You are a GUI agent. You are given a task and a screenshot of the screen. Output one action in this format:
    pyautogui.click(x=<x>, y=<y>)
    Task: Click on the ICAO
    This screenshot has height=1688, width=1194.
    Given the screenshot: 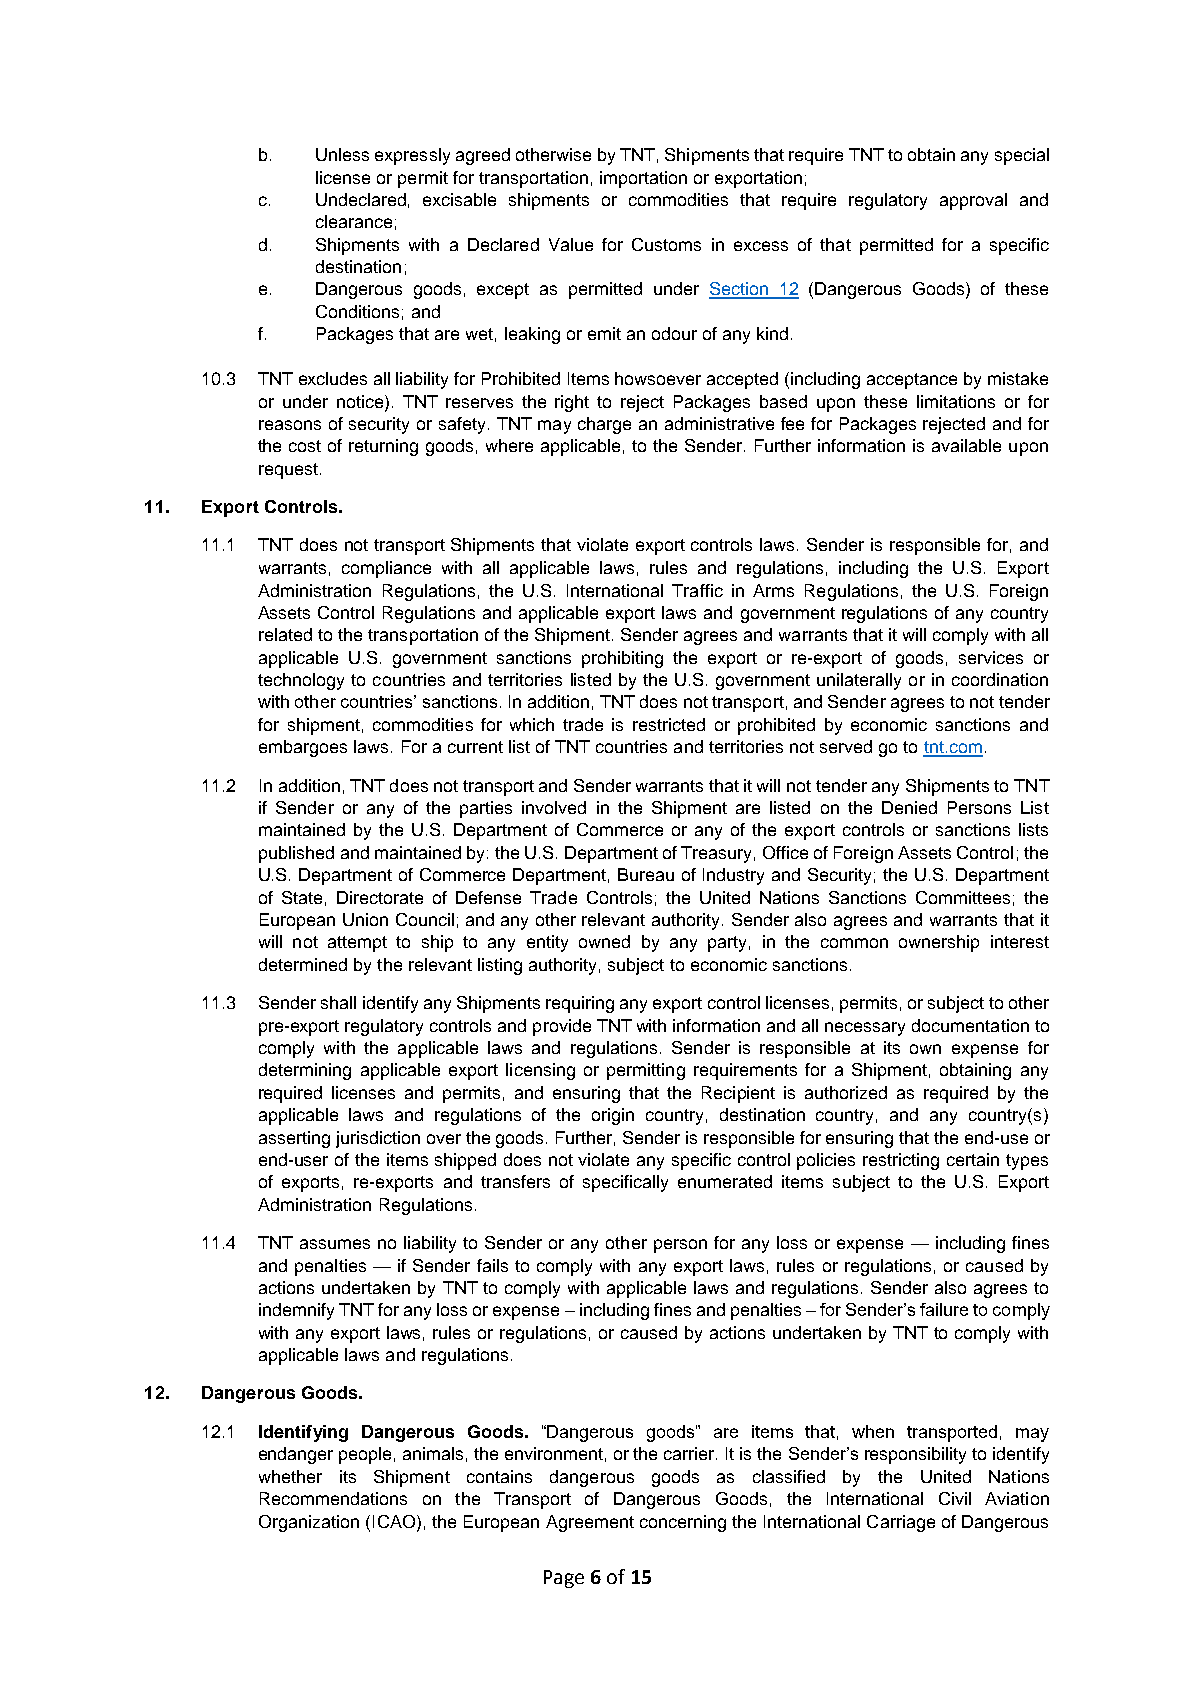 What is the action you would take?
    pyautogui.click(x=394, y=1521)
